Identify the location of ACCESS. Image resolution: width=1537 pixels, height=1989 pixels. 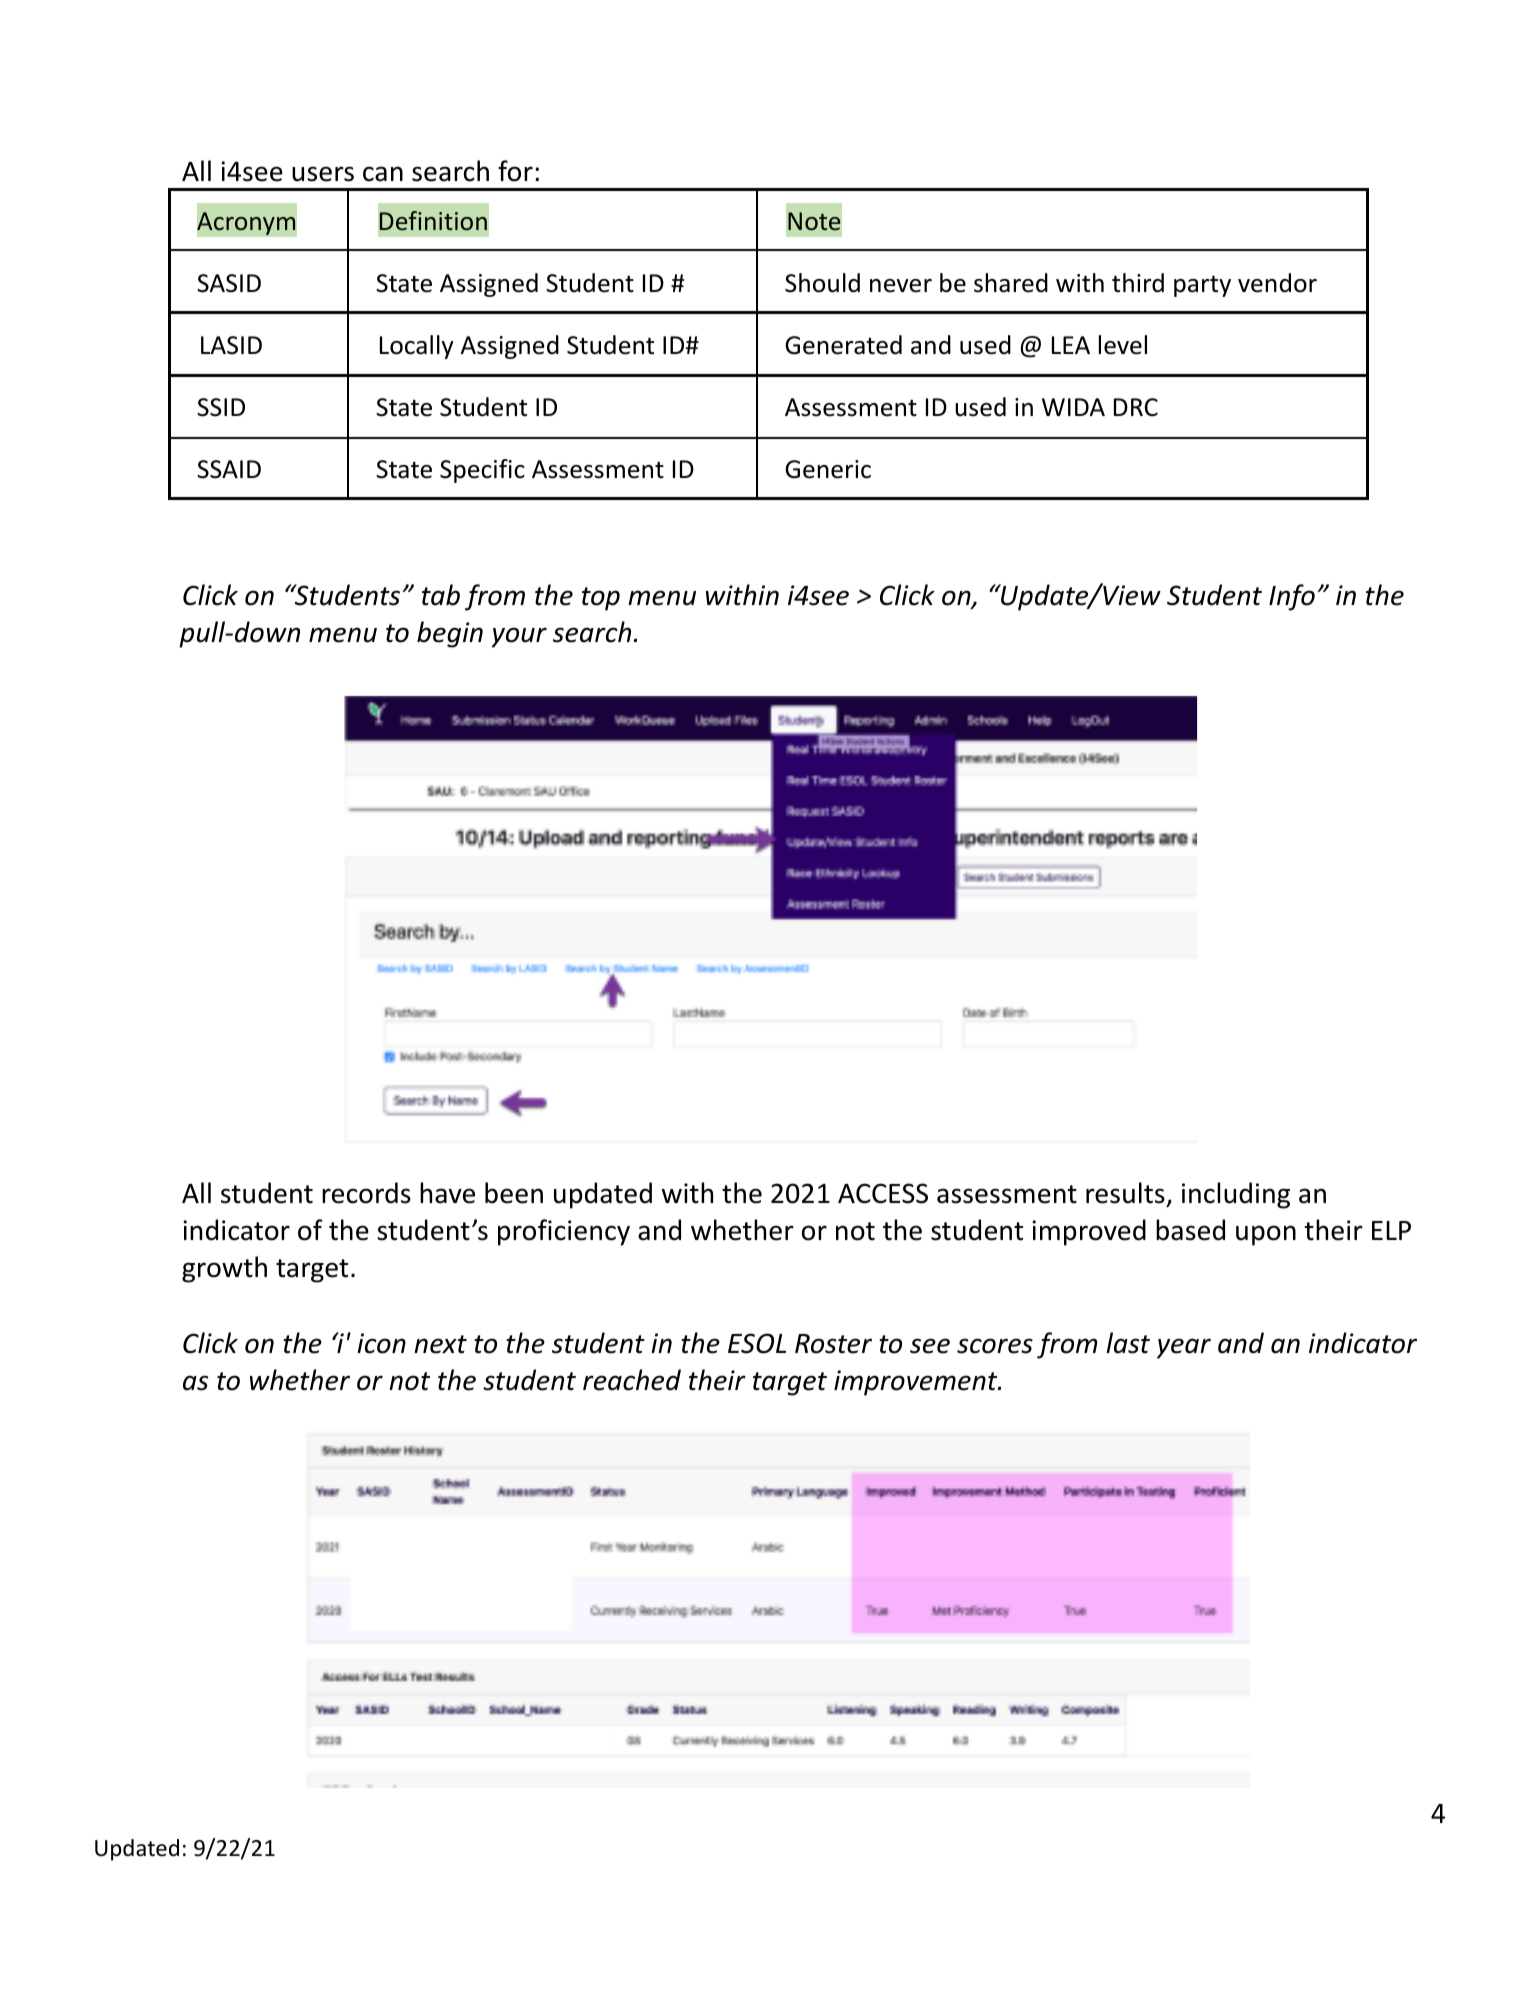
(883, 1193).
